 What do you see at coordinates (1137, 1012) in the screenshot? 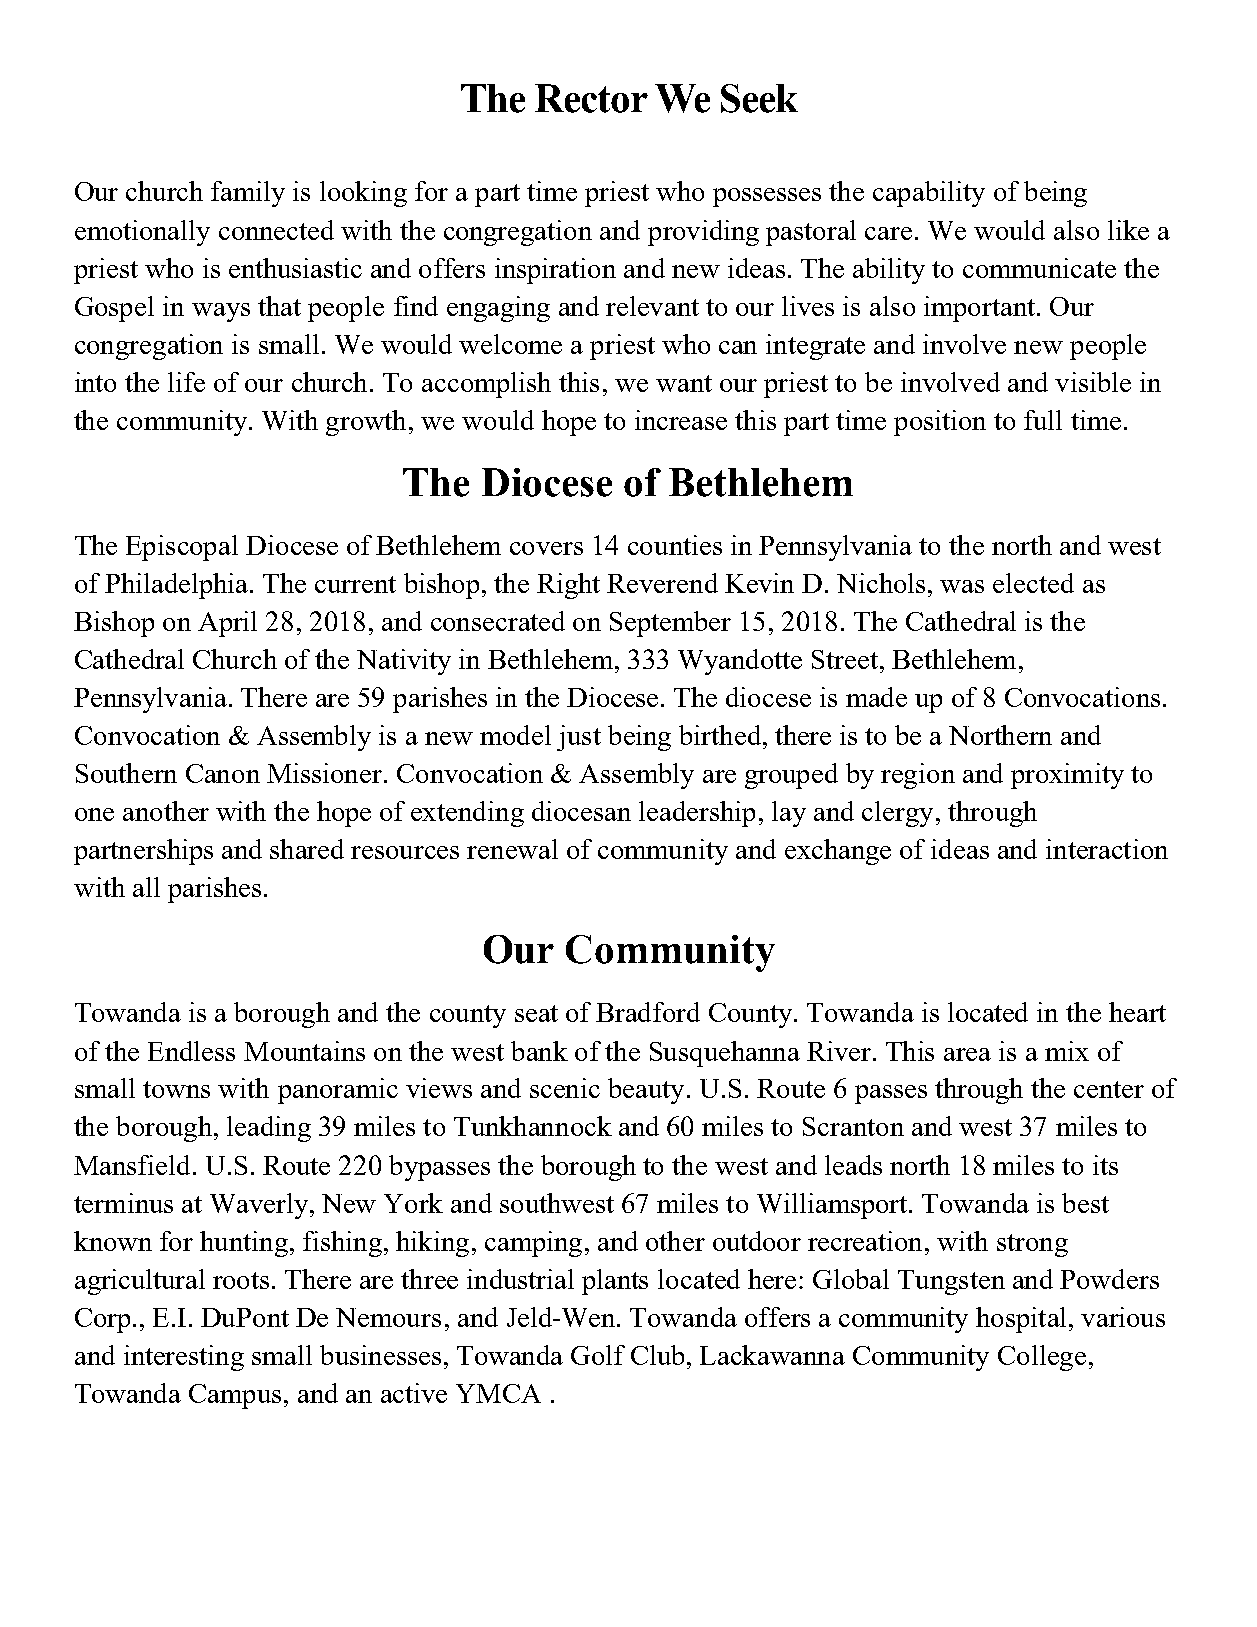
I see `heart` at bounding box center [1137, 1012].
